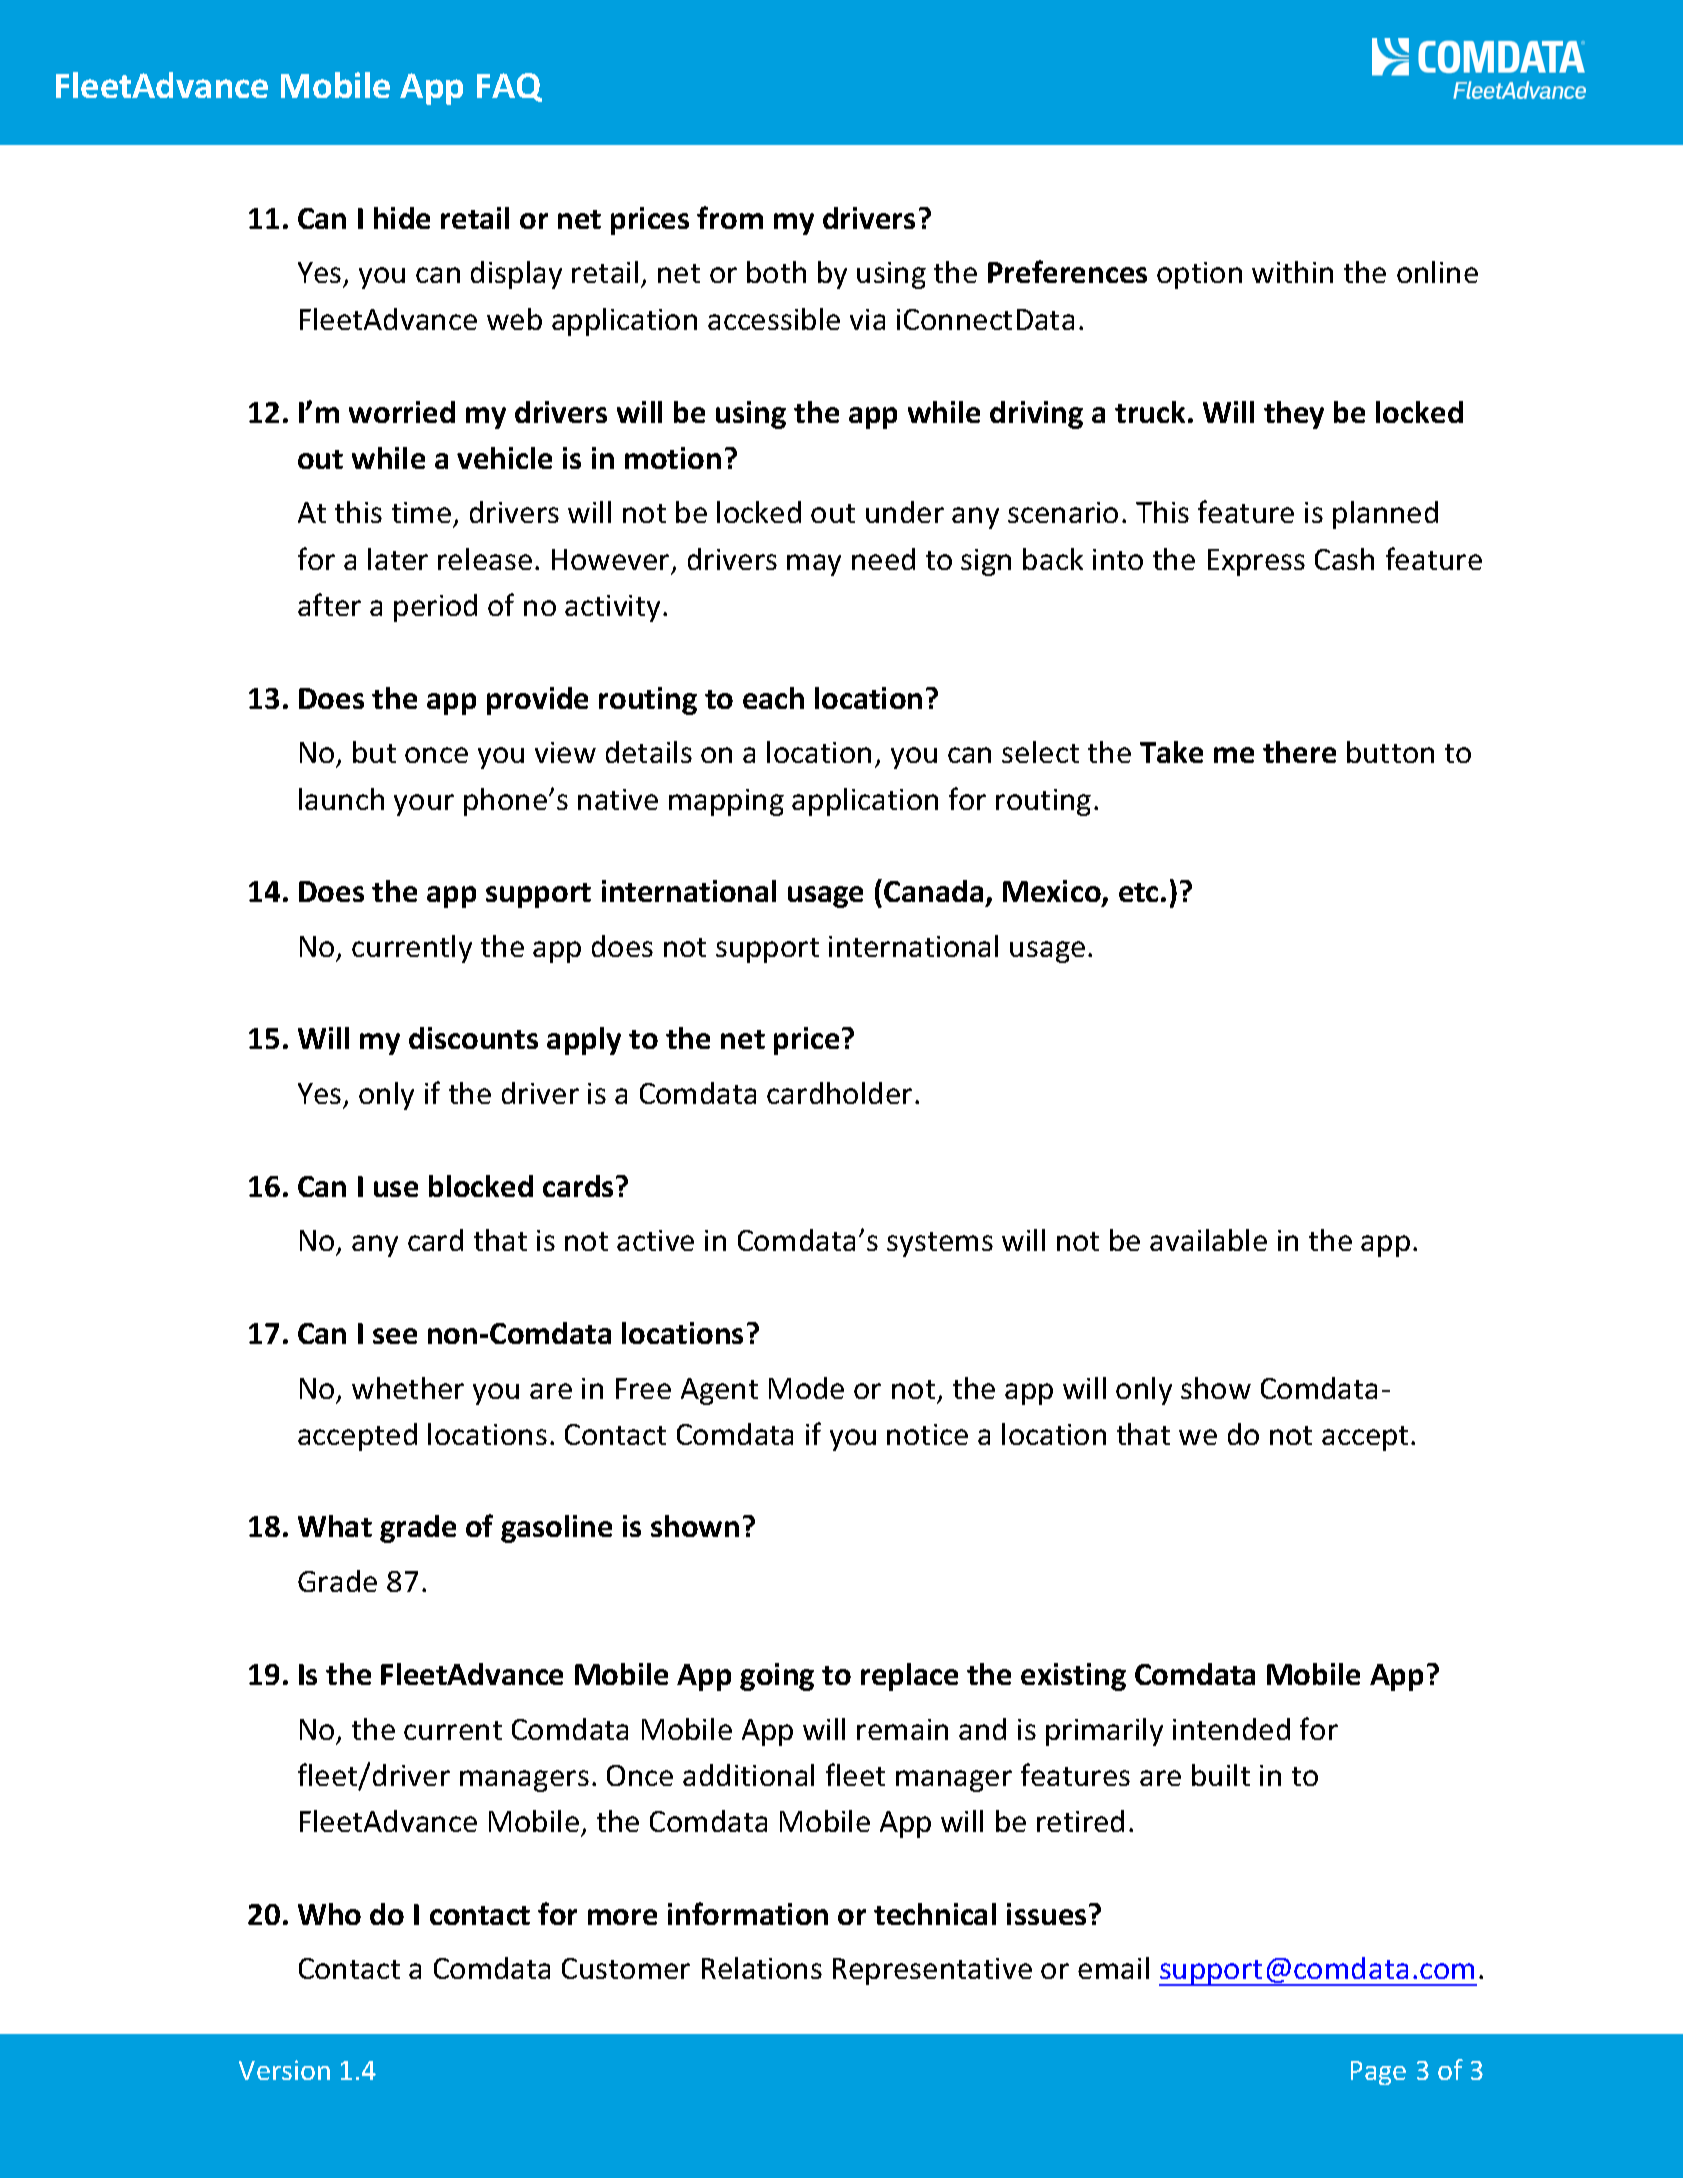 This document has height=2178, width=1683. What do you see at coordinates (1208, 1240) in the document?
I see `available` at bounding box center [1208, 1240].
